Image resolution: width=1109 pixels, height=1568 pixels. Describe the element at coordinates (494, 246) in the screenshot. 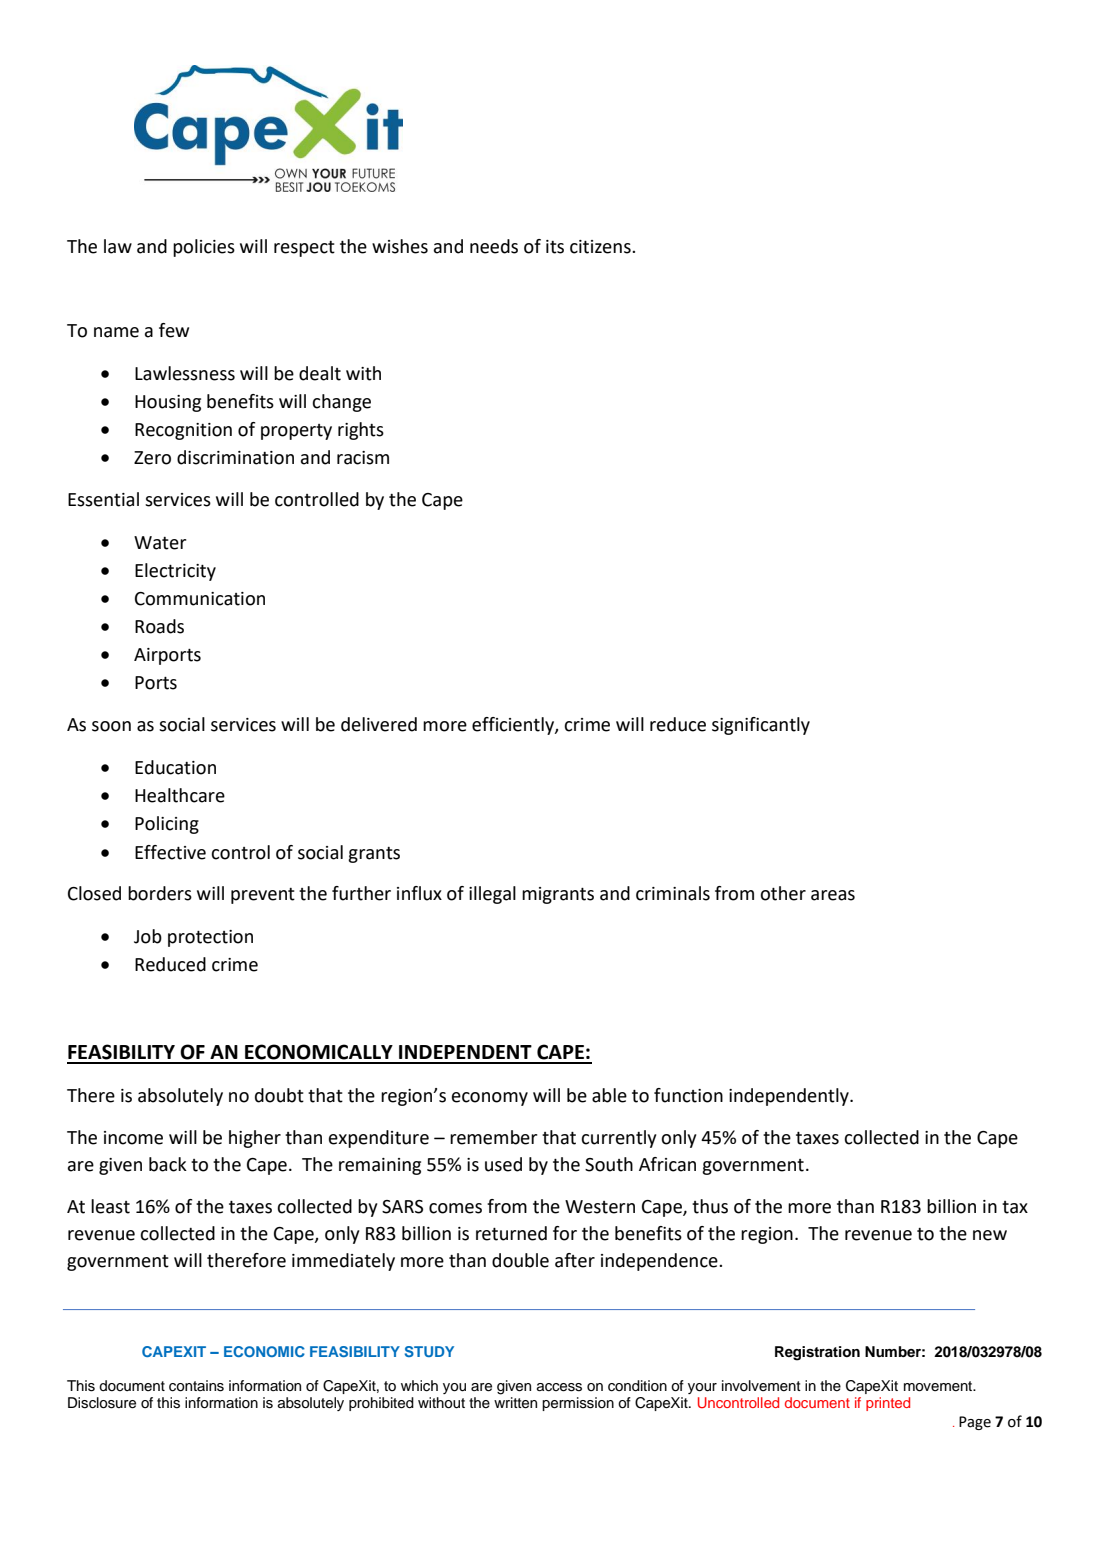

I see `needs` at that location.
